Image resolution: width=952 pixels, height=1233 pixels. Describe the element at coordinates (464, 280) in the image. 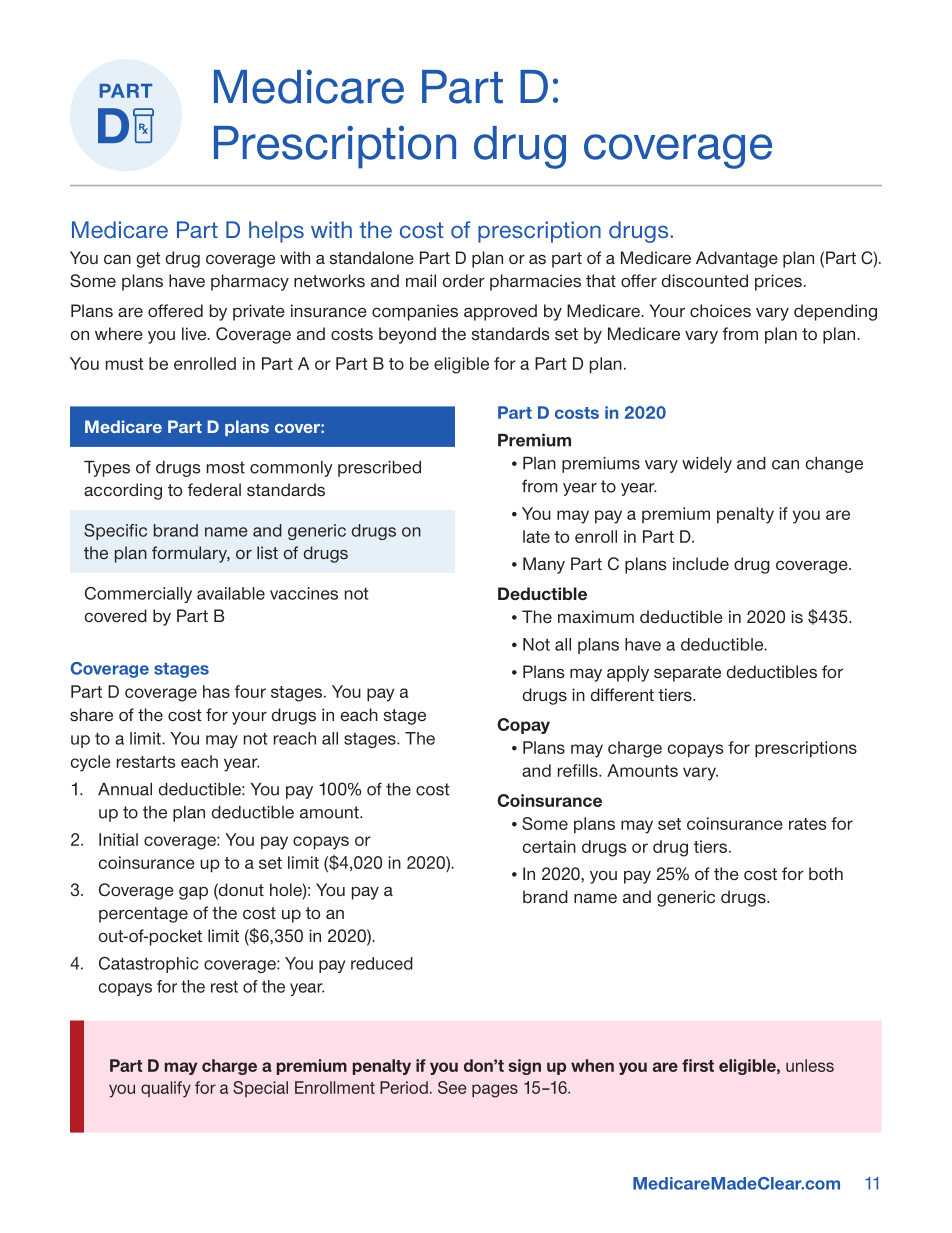

I see `order` at that location.
